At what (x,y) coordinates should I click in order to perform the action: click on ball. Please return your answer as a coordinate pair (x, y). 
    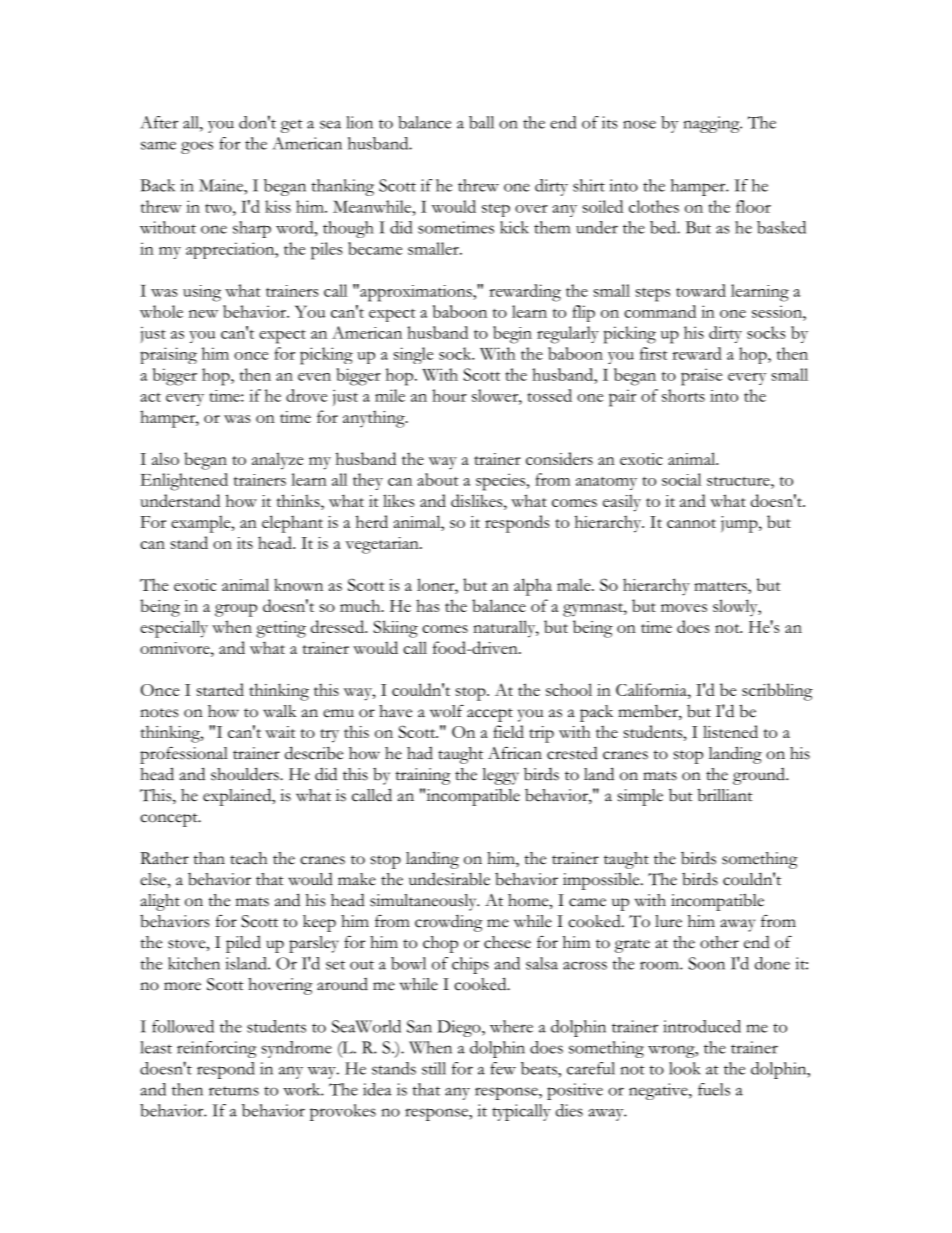
    Looking at the image, I should click on (481, 122).
